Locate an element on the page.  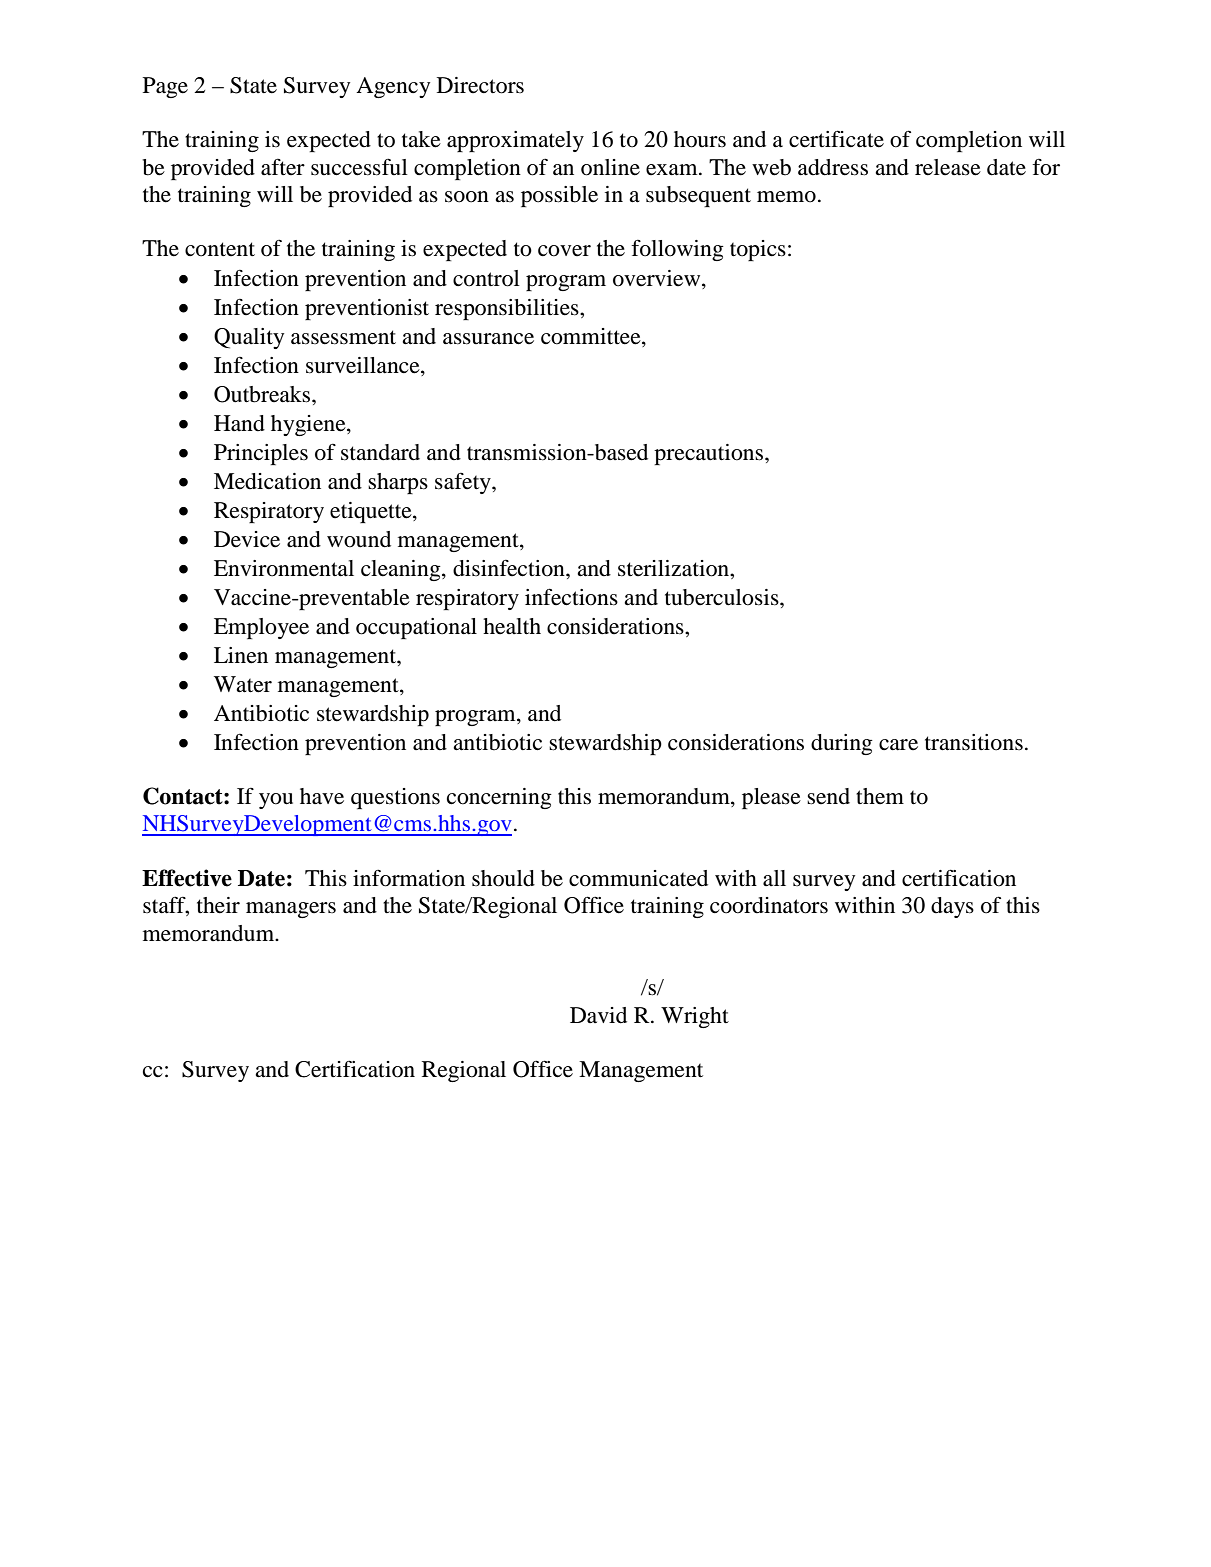
approximately is located at coordinates (515, 141).
